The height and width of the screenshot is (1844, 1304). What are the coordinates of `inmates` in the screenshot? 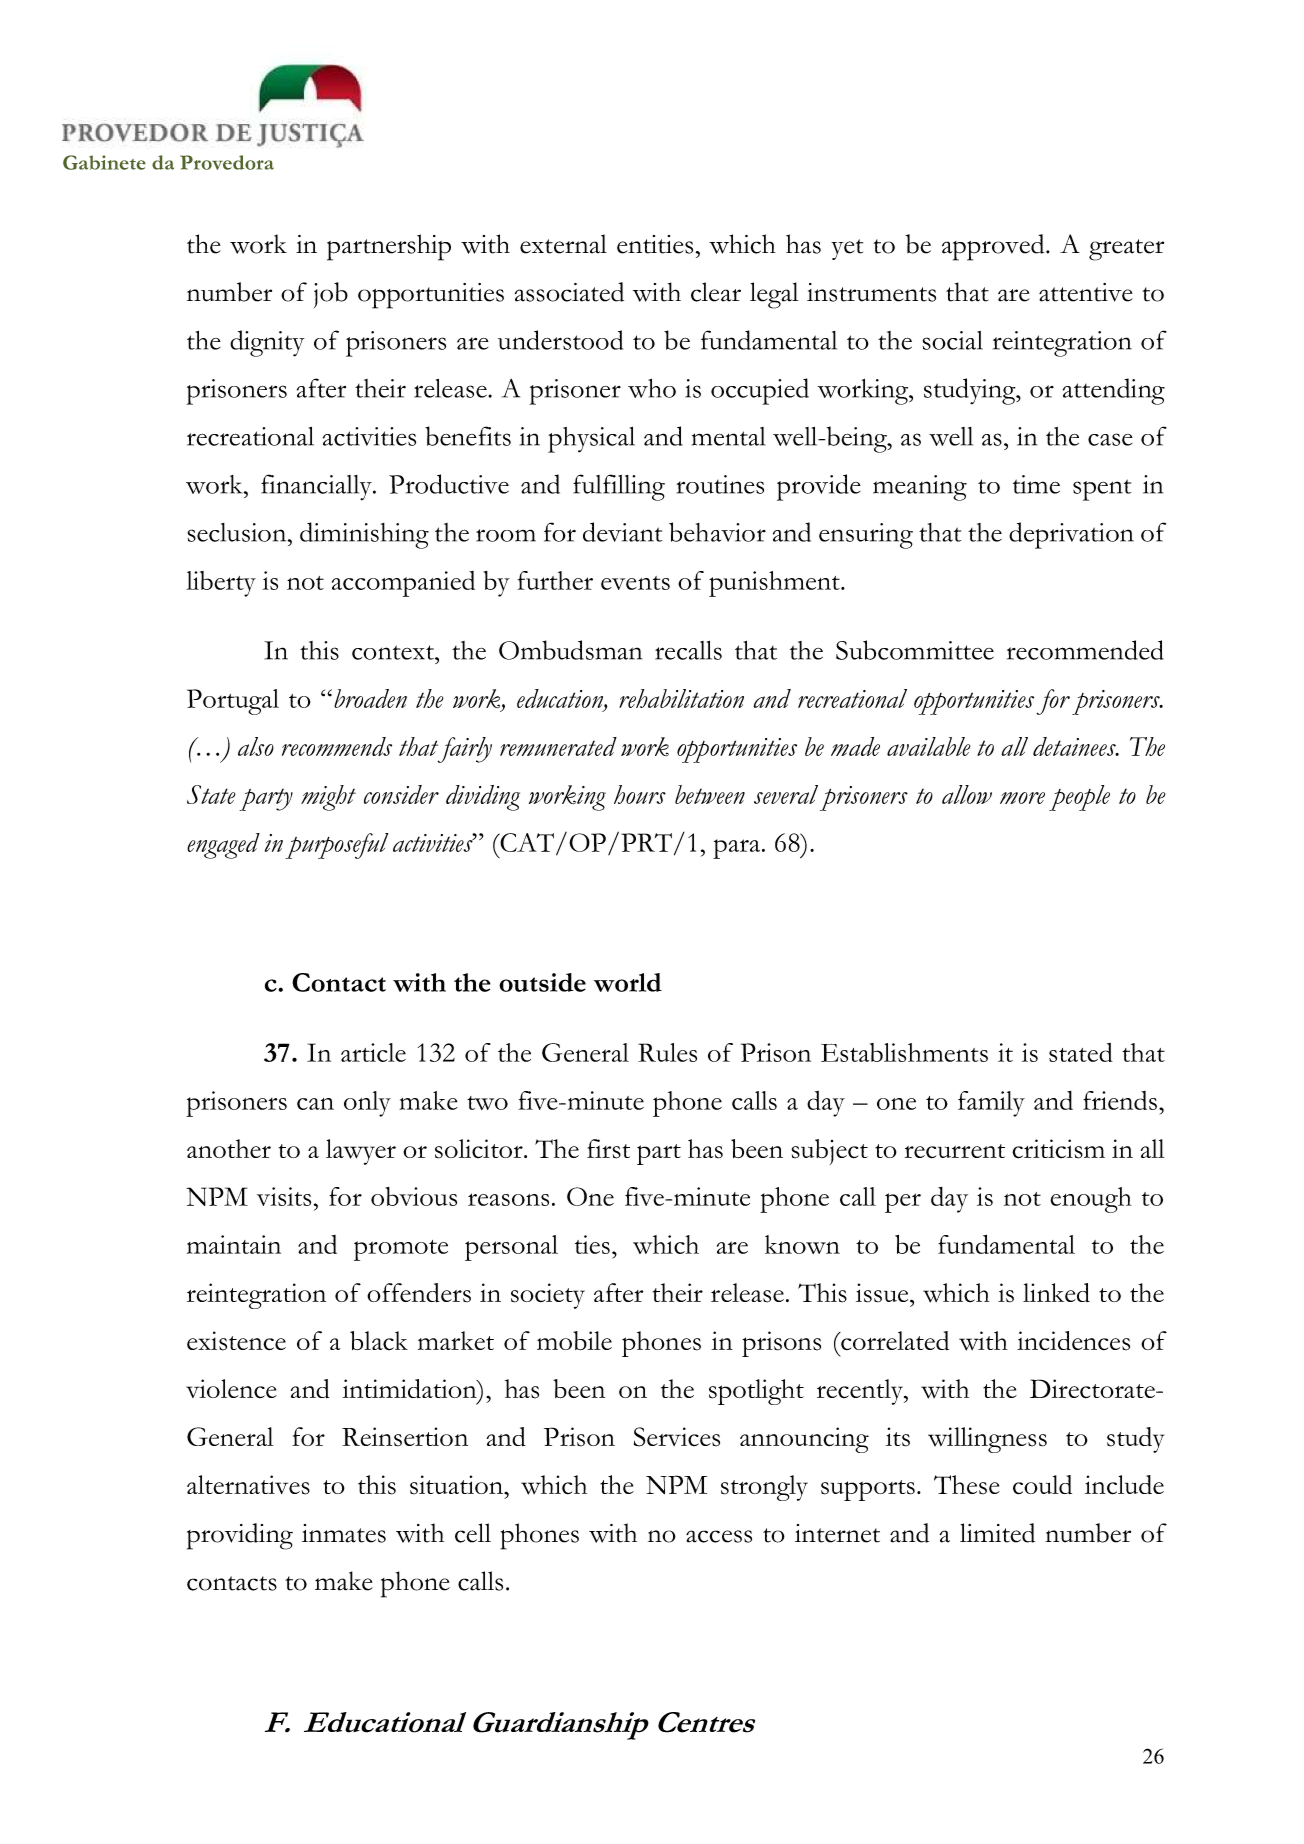 It's located at (344, 1533).
